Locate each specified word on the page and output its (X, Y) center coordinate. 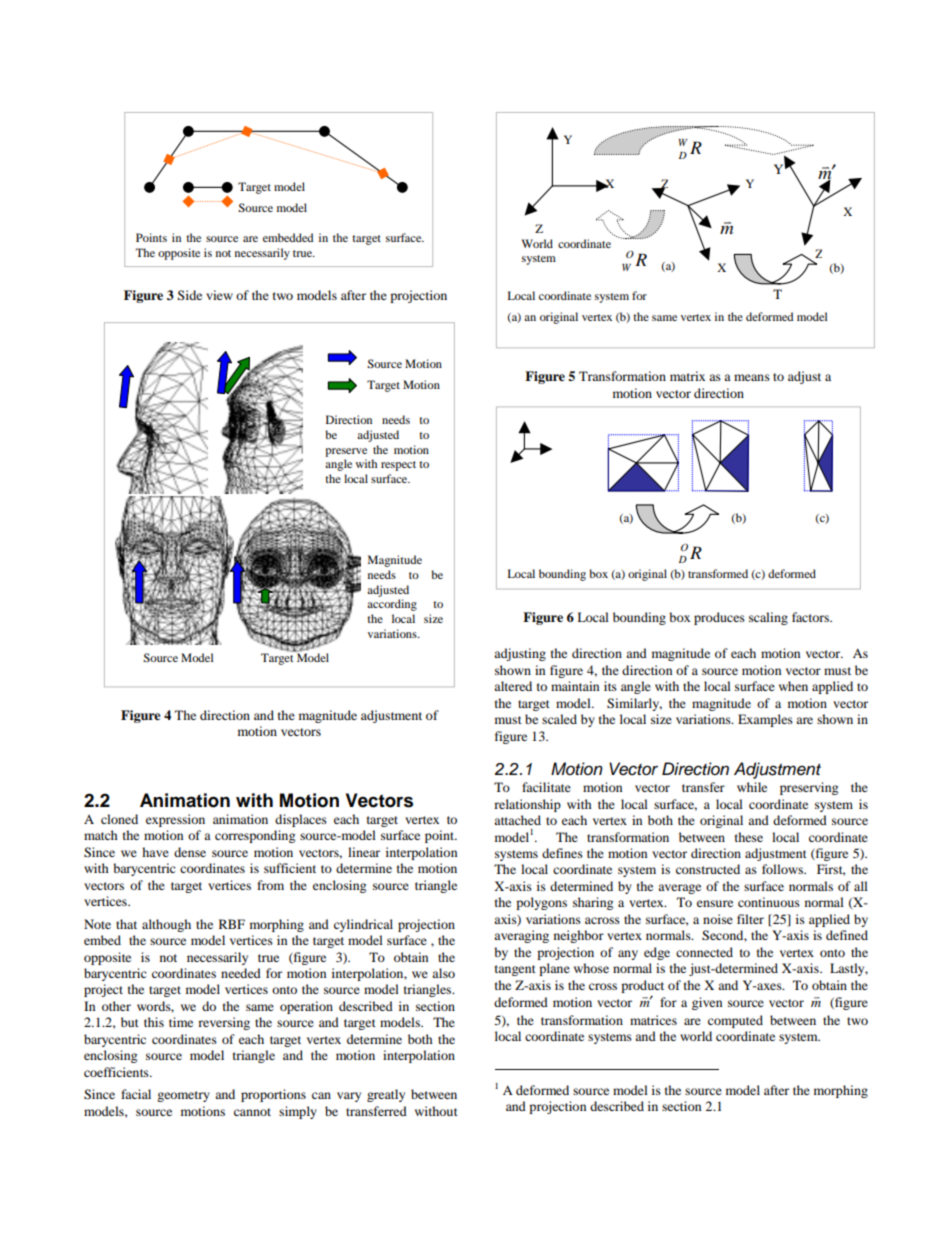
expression (175, 820)
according (392, 605)
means (752, 377)
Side (190, 295)
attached (517, 820)
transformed (718, 573)
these (749, 837)
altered (513, 686)
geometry (183, 1096)
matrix (687, 376)
